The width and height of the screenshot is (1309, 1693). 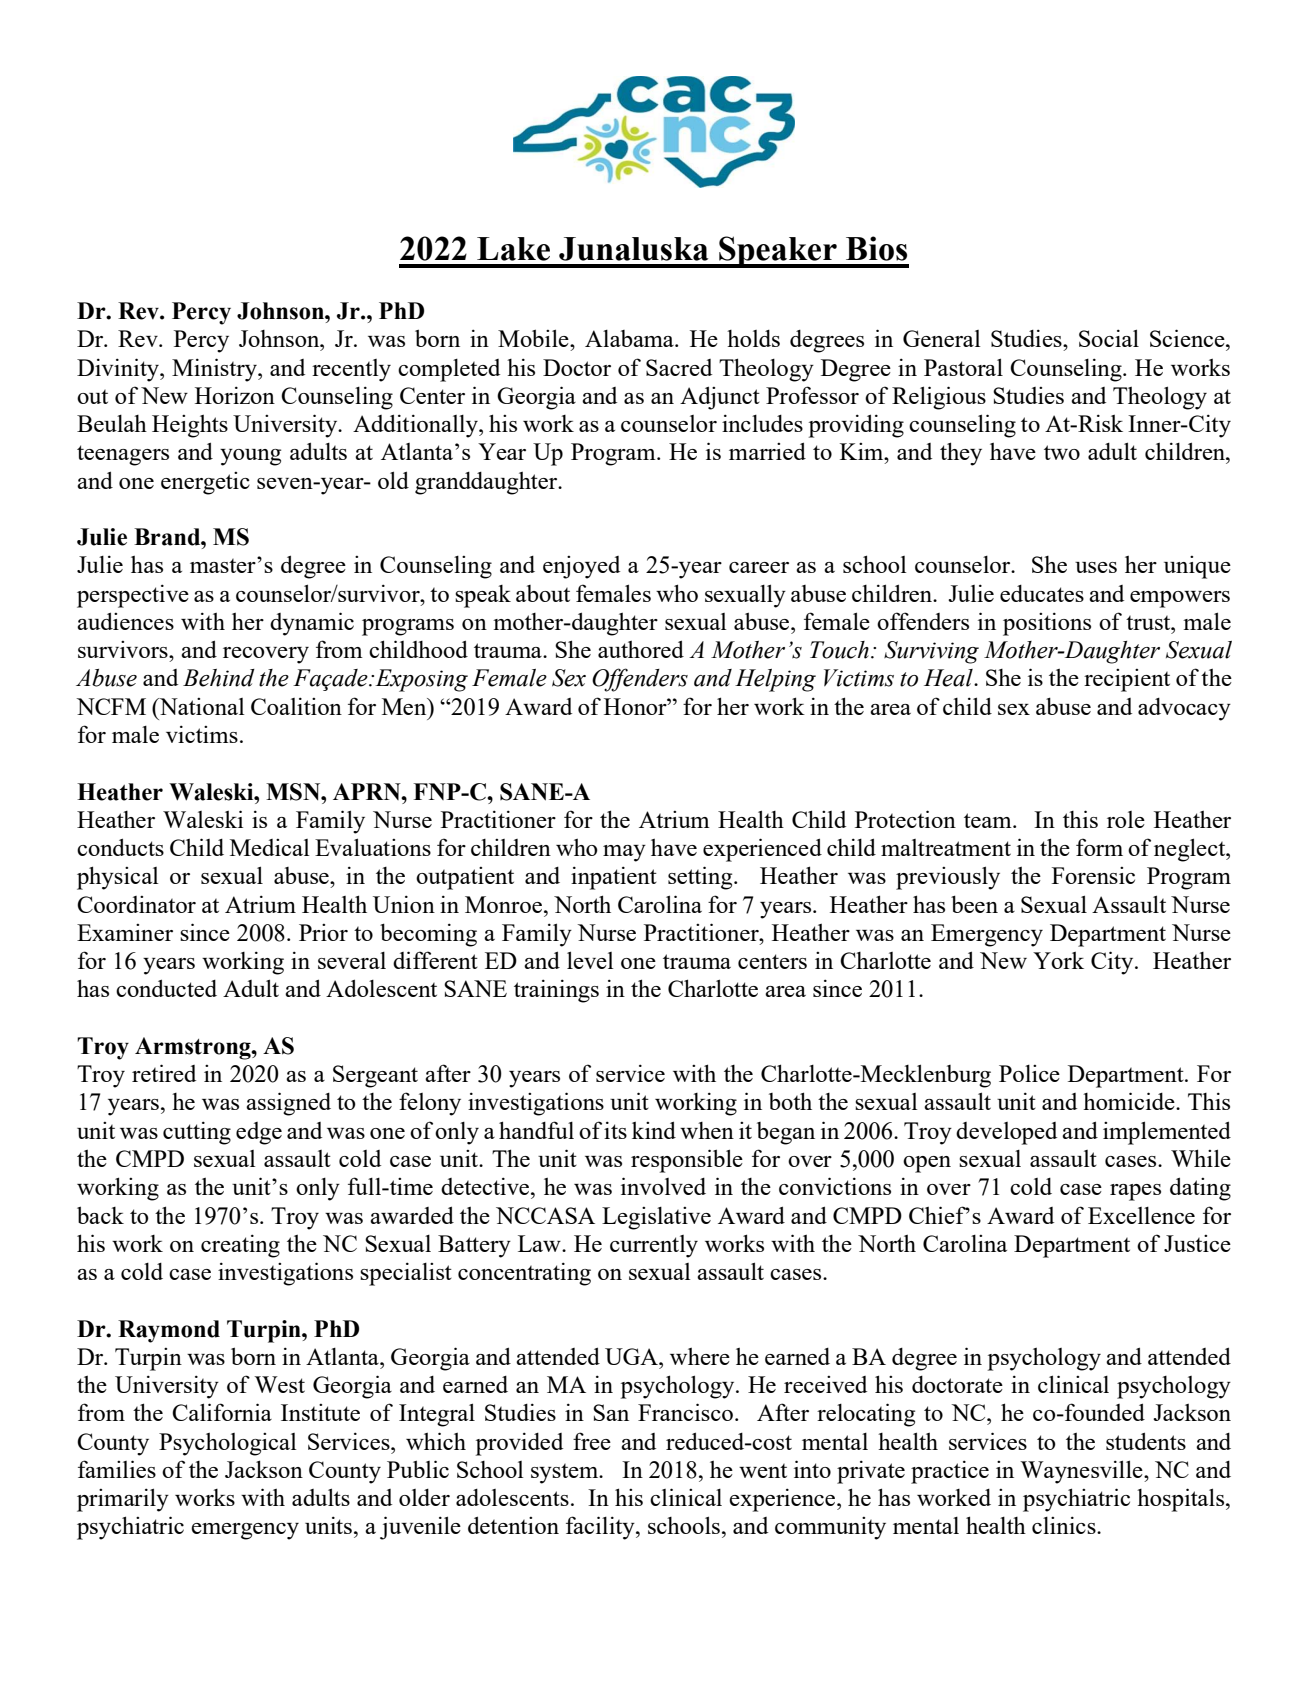 What do you see at coordinates (1109, 338) in the screenshot?
I see `Social` at bounding box center [1109, 338].
